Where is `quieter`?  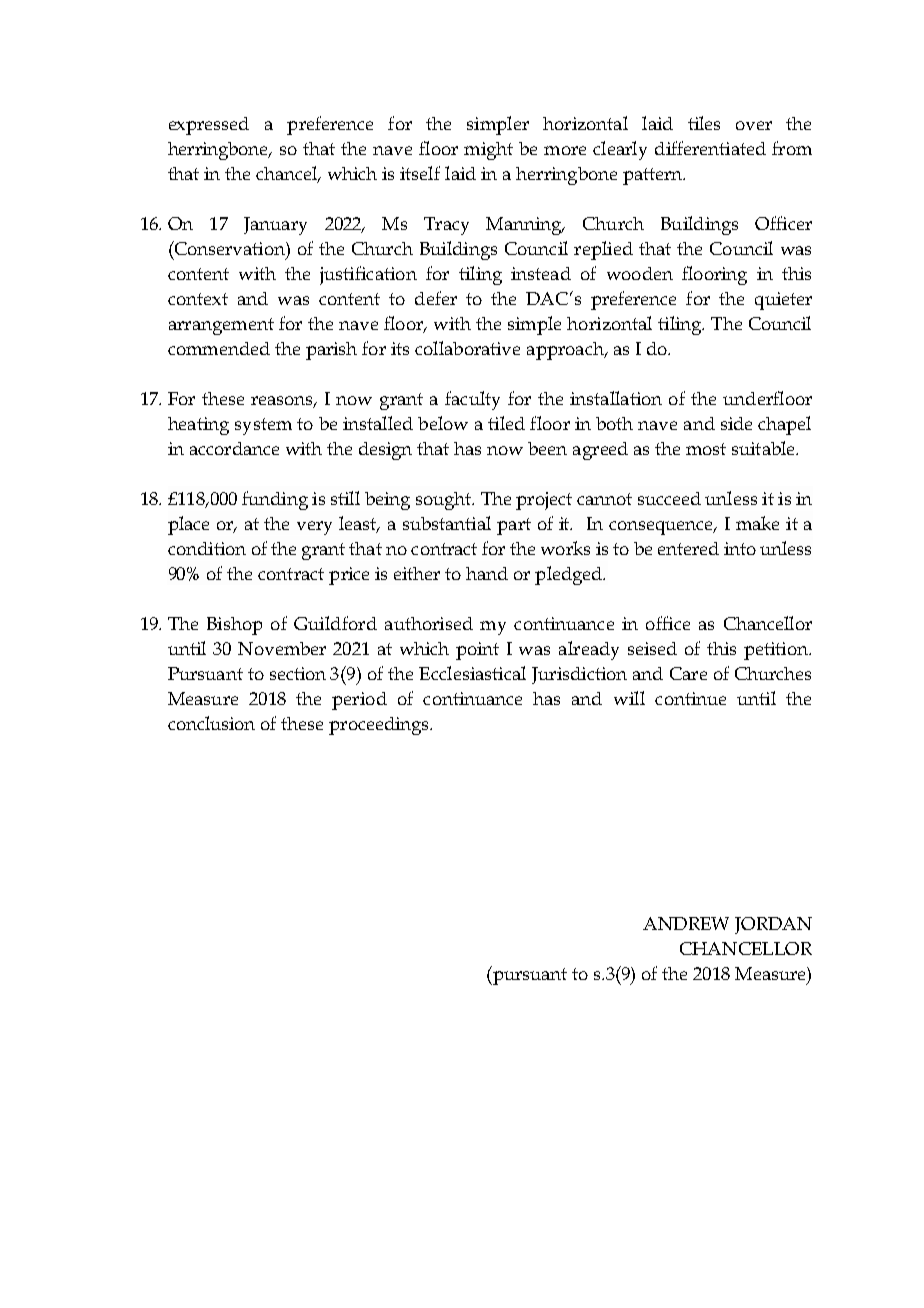
quieter is located at coordinates (783, 301).
